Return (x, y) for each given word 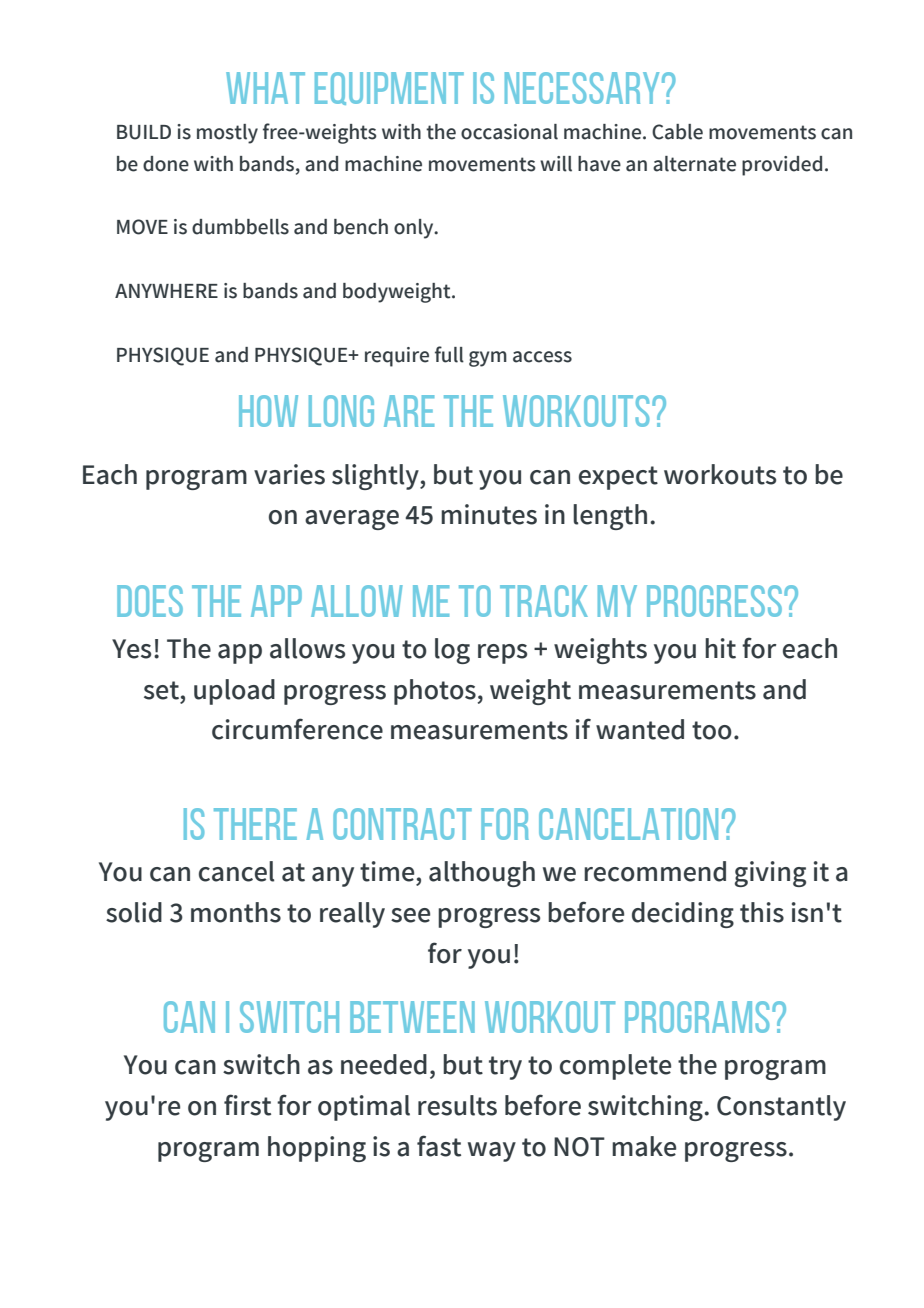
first (247, 1105)
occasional (509, 132)
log (452, 651)
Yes (131, 649)
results (457, 1105)
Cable (677, 132)
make (644, 1146)
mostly (227, 134)
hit (720, 648)
